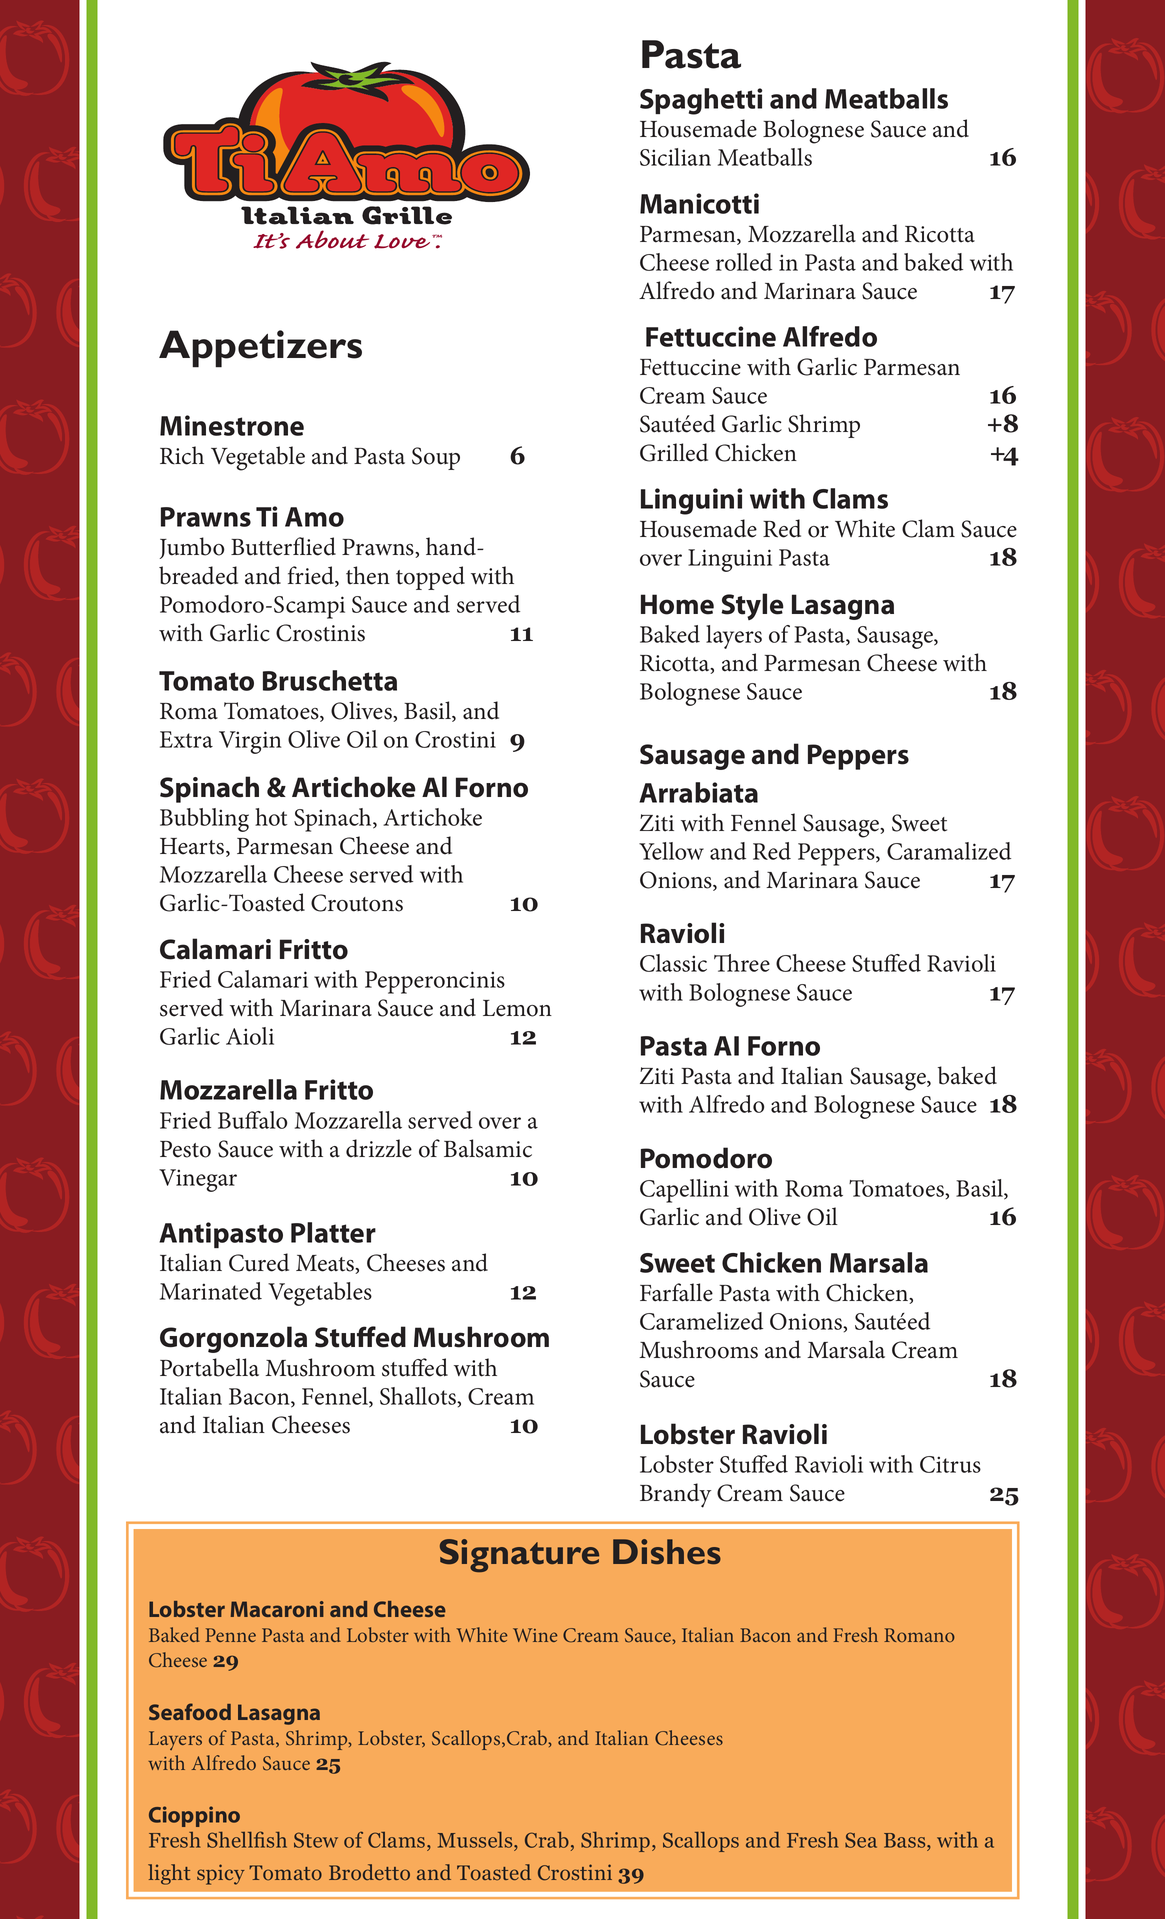  What do you see at coordinates (673, 963) in the screenshot?
I see `Classic` at bounding box center [673, 963].
